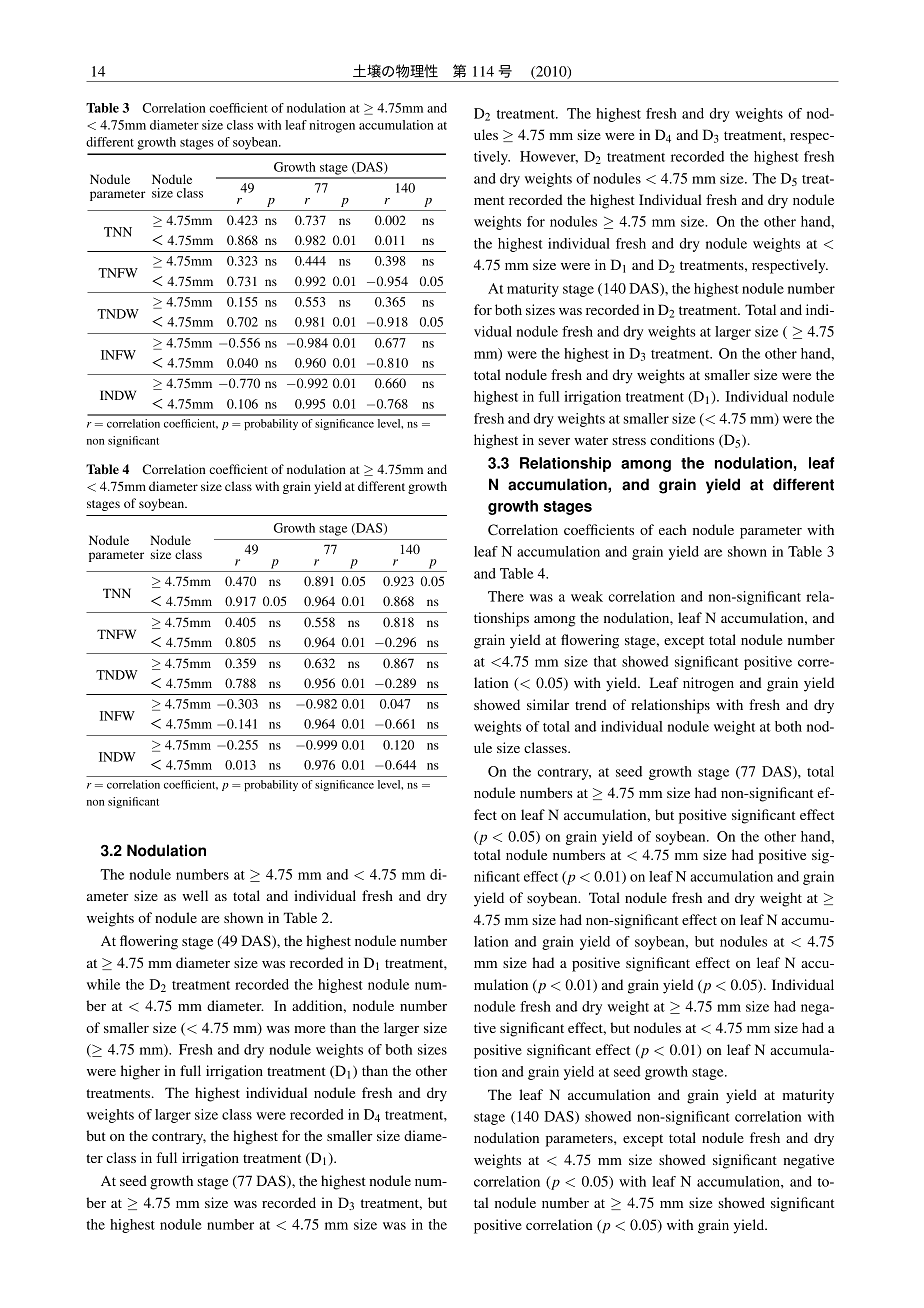 This screenshot has width=924, height=1308. I want to click on that, so click(605, 661).
